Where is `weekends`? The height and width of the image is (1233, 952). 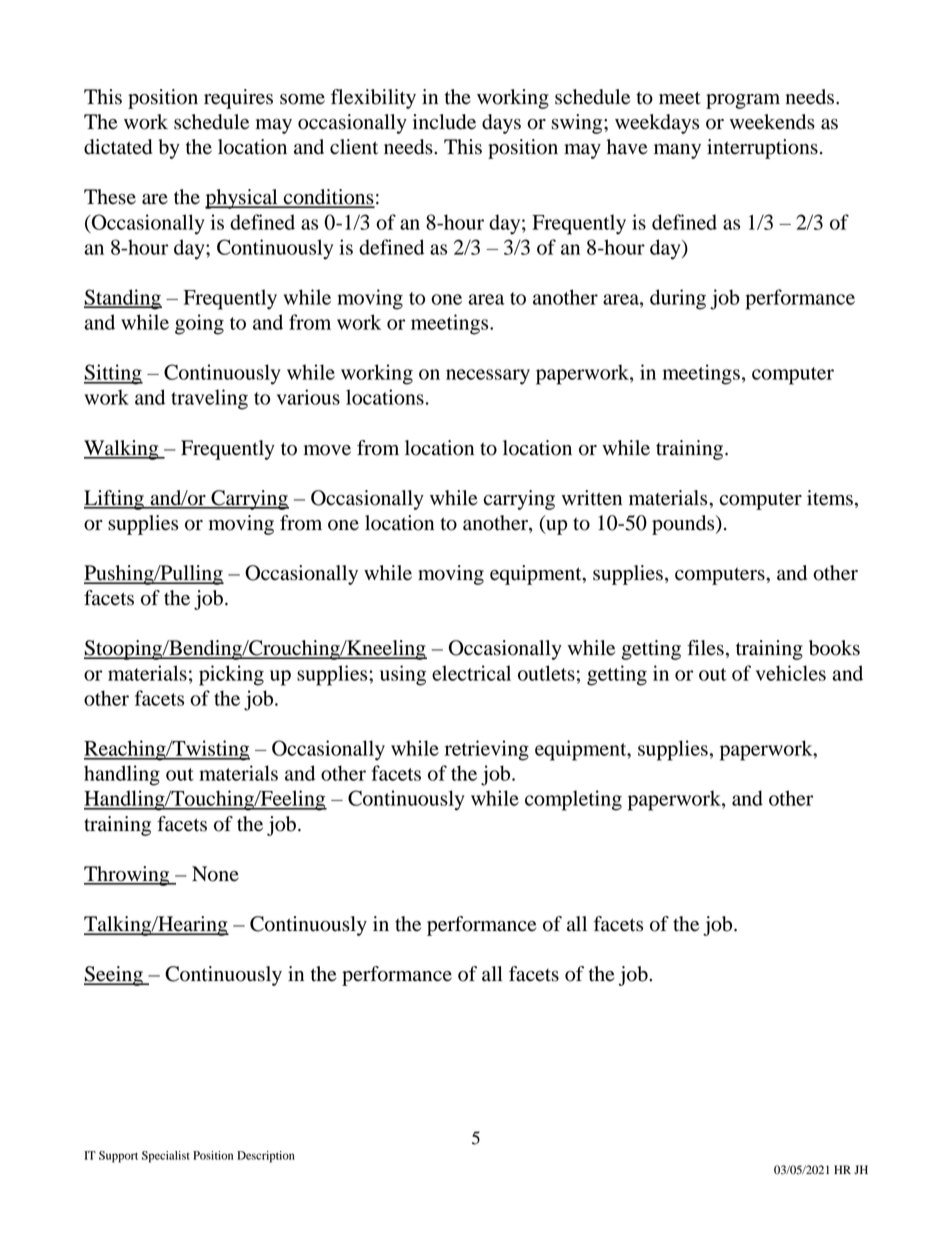 weekends is located at coordinates (772, 122).
